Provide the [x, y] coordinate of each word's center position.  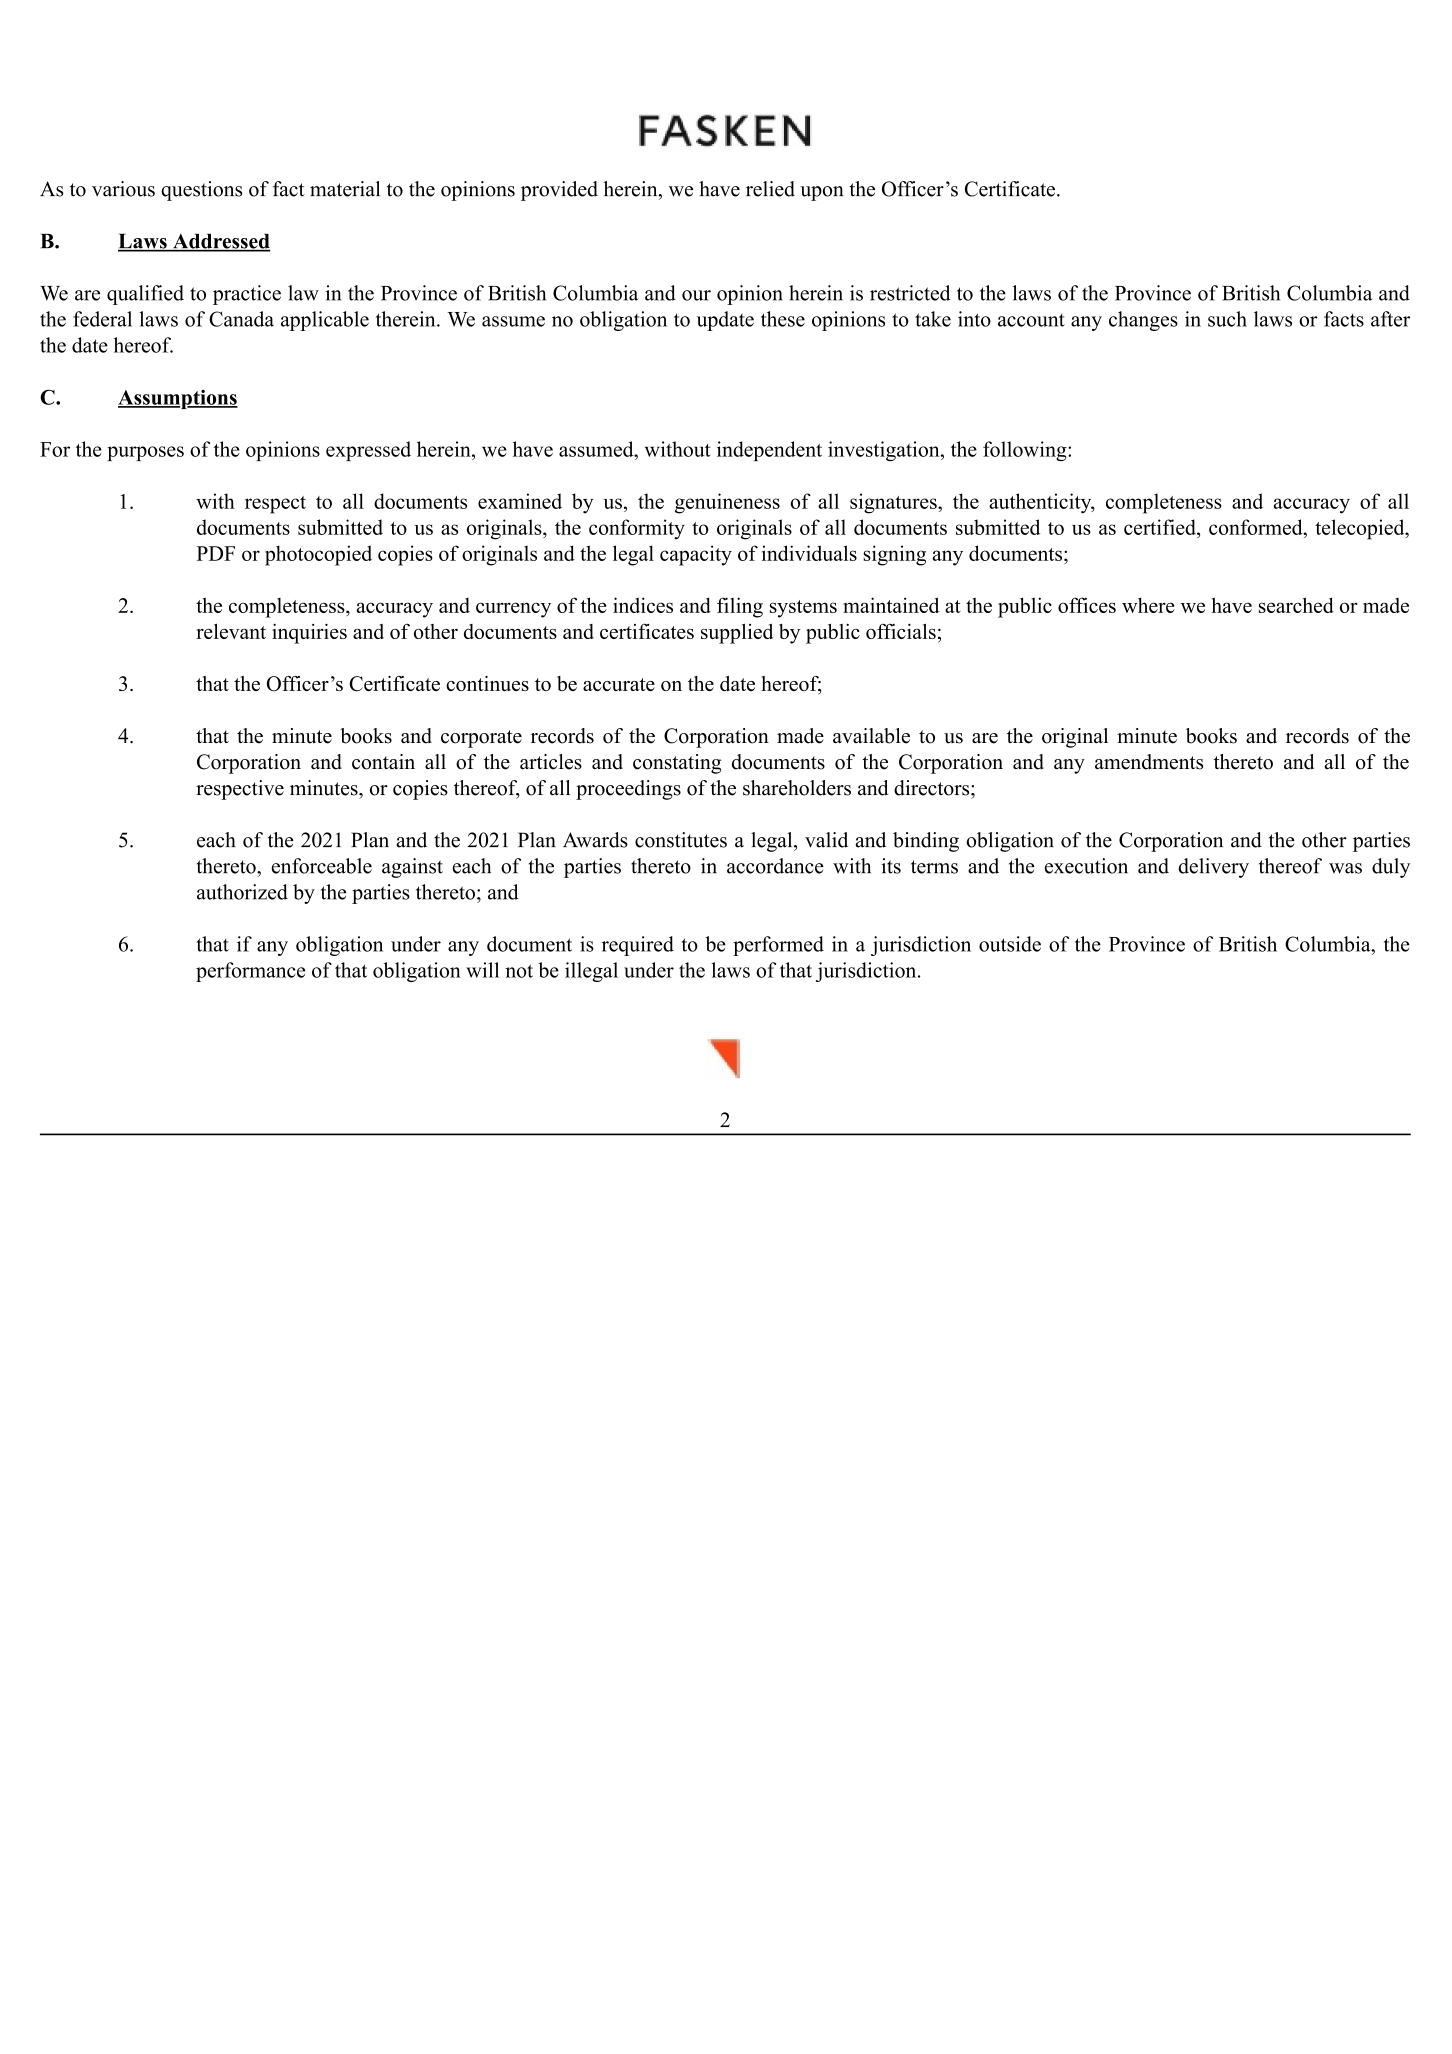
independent [769, 451]
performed [778, 946]
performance [250, 972]
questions [202, 191]
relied [770, 189]
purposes [145, 453]
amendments [1149, 762]
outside [1010, 944]
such [1227, 319]
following [1026, 451]
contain [383, 762]
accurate [619, 684]
